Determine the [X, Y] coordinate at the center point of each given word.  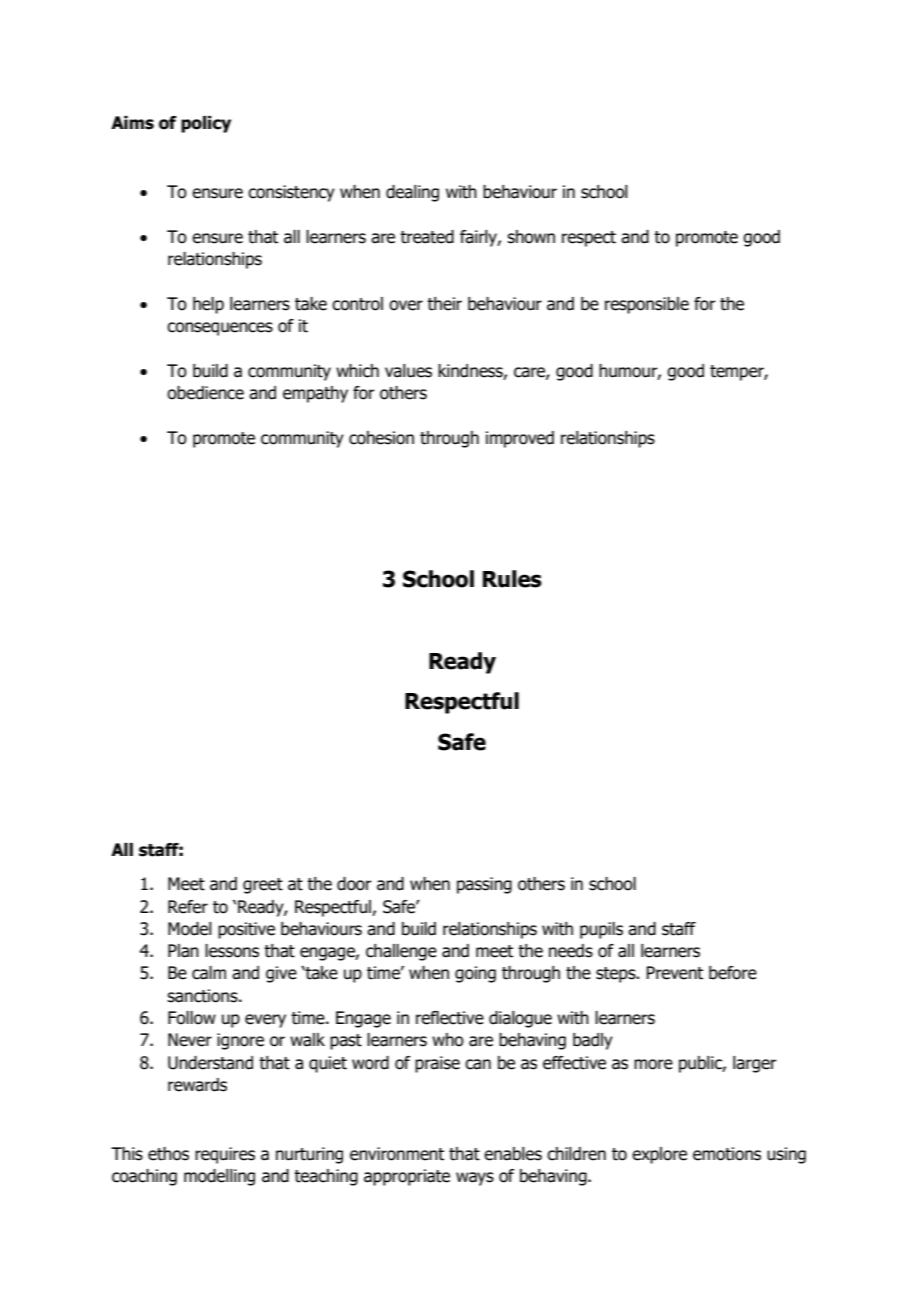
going [475, 974]
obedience [205, 393]
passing [484, 885]
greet [263, 886]
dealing [412, 193]
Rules [512, 579]
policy [206, 124]
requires [225, 1155]
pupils [601, 930]
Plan [183, 951]
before [733, 973]
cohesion [381, 438]
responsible [647, 305]
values [408, 371]
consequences [220, 329]
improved [520, 439]
